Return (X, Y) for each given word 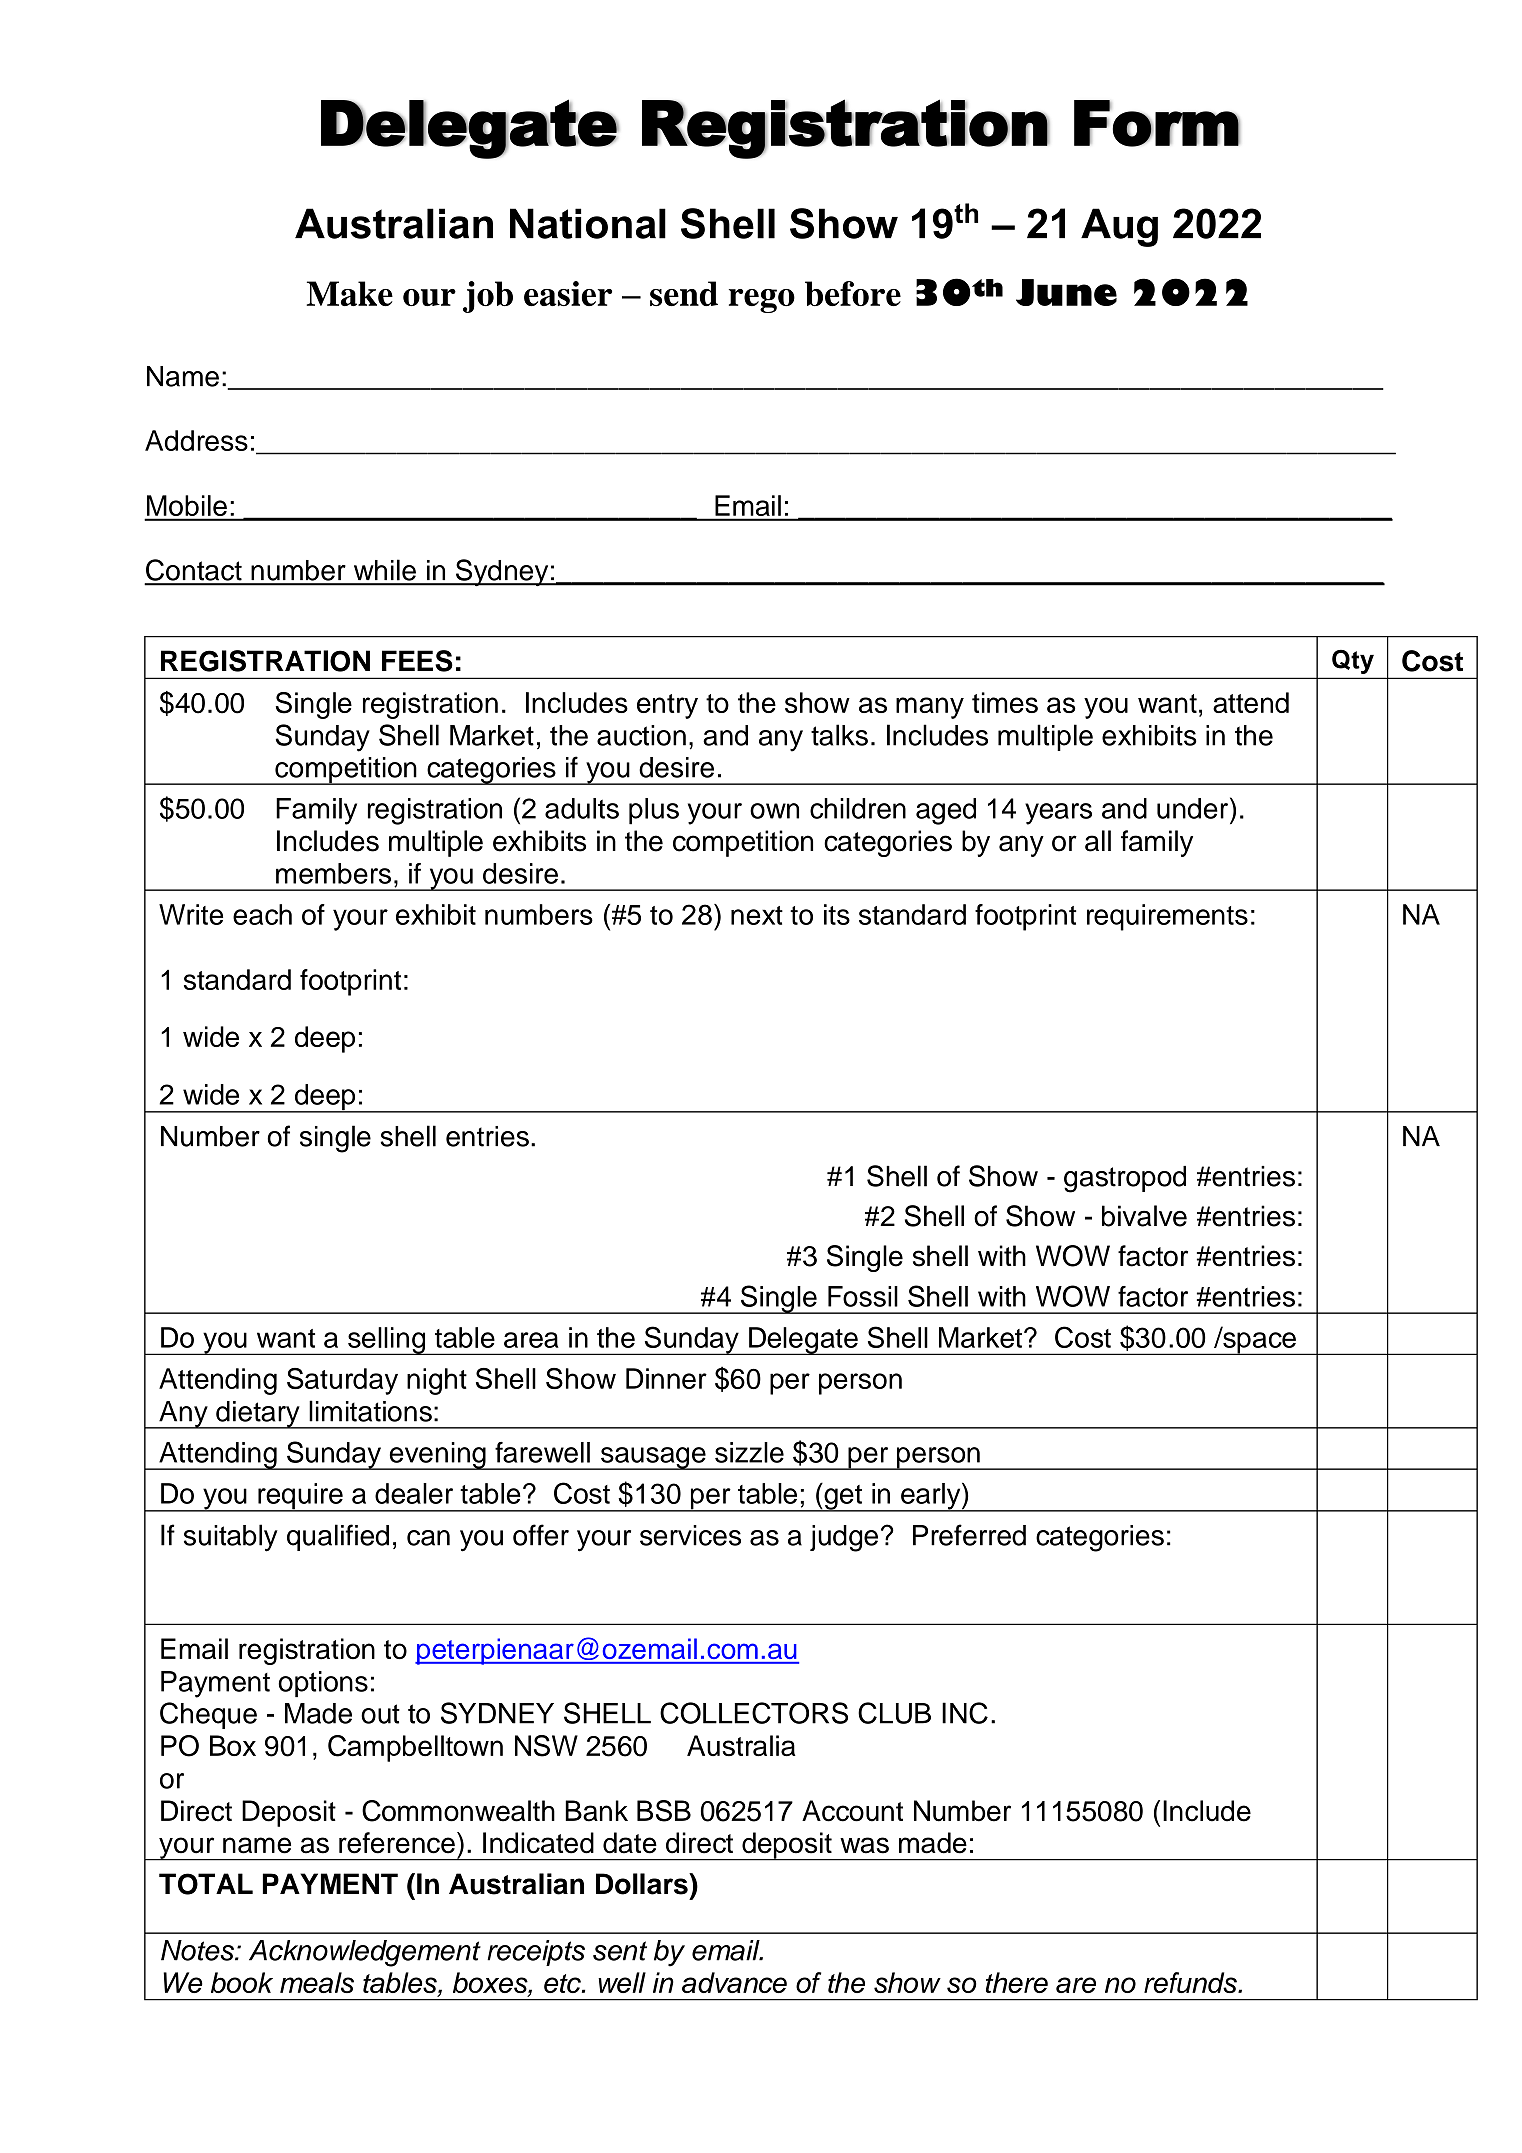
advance (734, 1982)
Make (350, 293)
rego (762, 301)
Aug (1119, 227)
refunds (1191, 1982)
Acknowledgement (365, 1953)
